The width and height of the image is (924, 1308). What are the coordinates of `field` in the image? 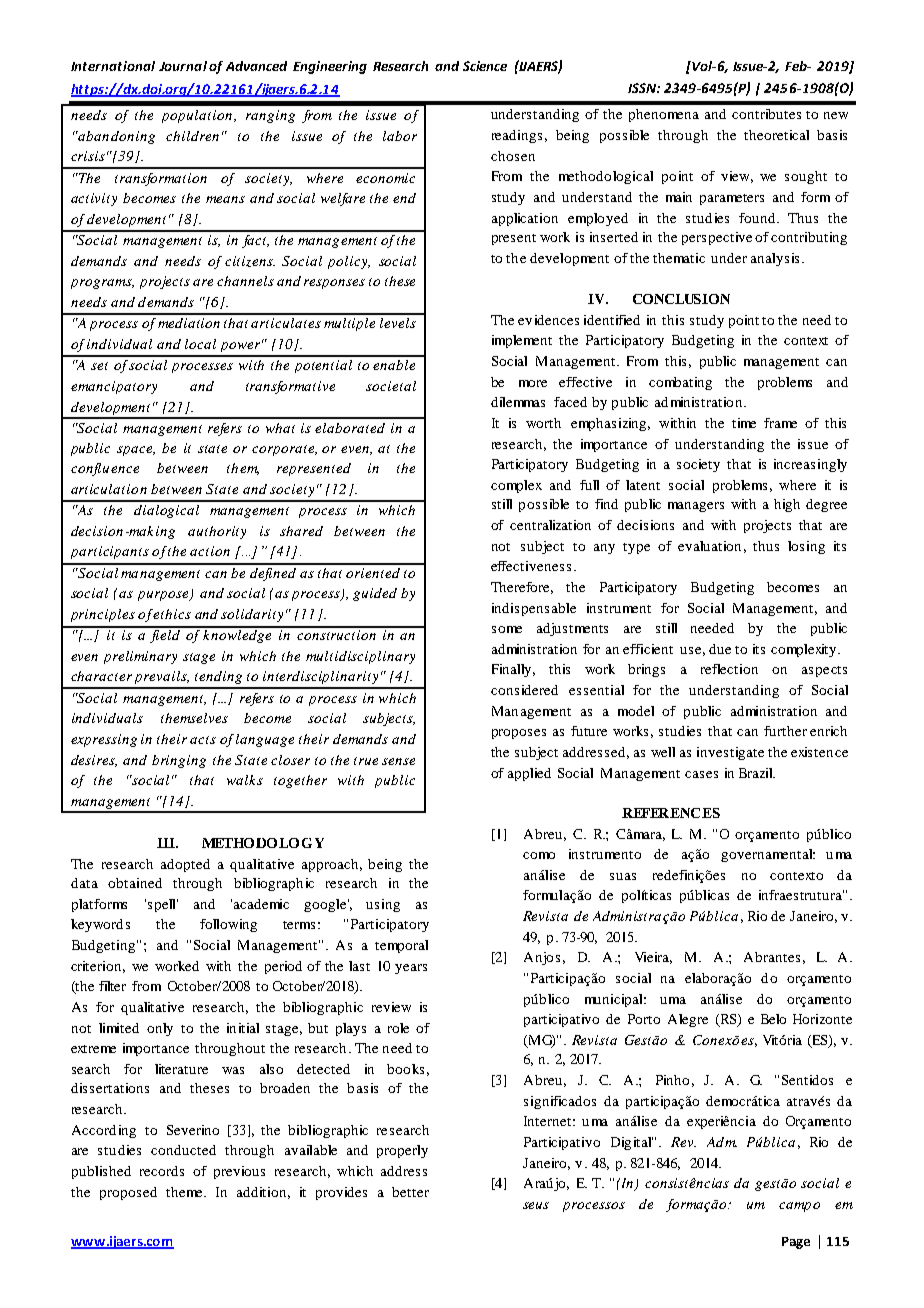 It's located at (165, 635).
